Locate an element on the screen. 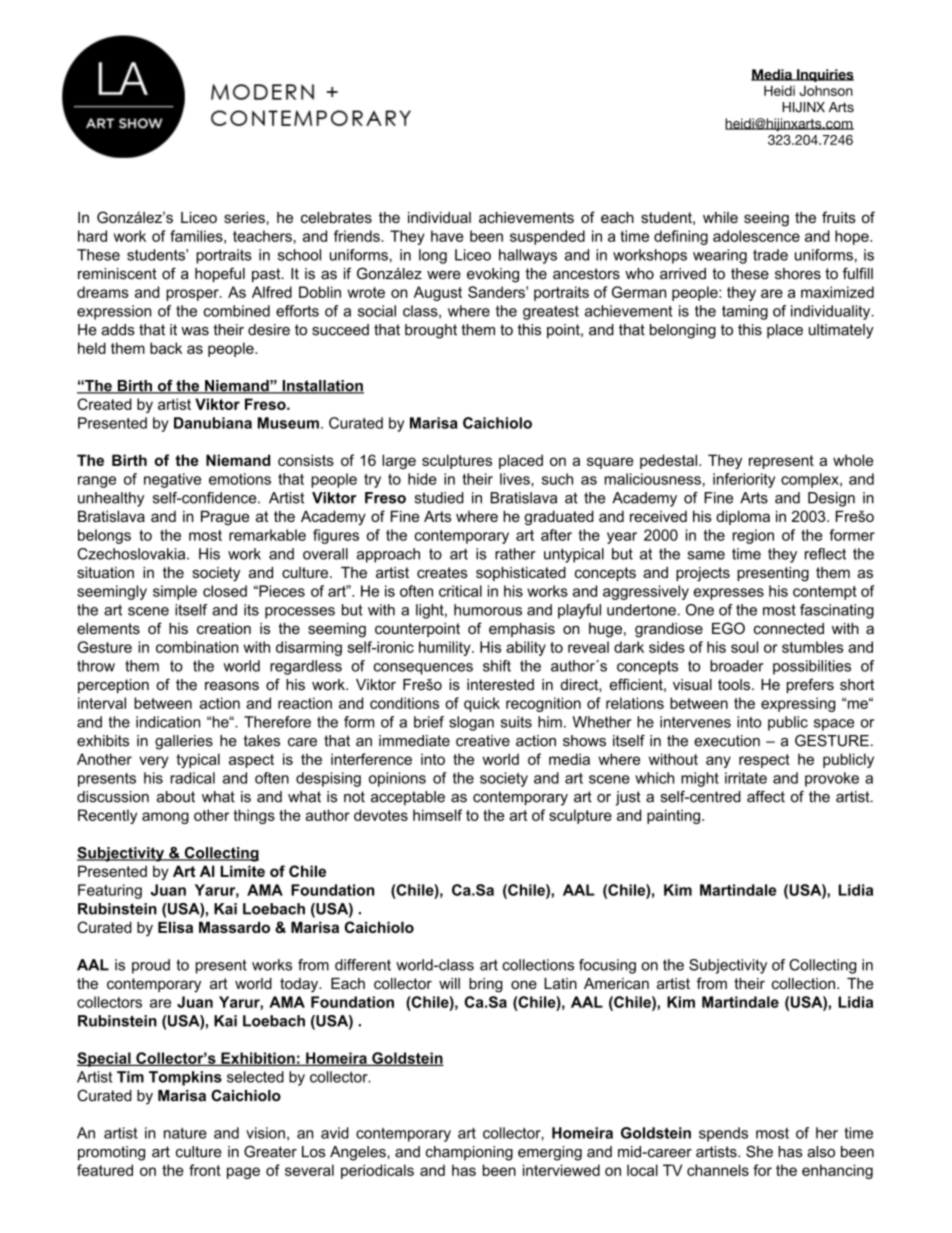 This screenshot has width=952, height=1233. humorous is located at coordinates (488, 610).
